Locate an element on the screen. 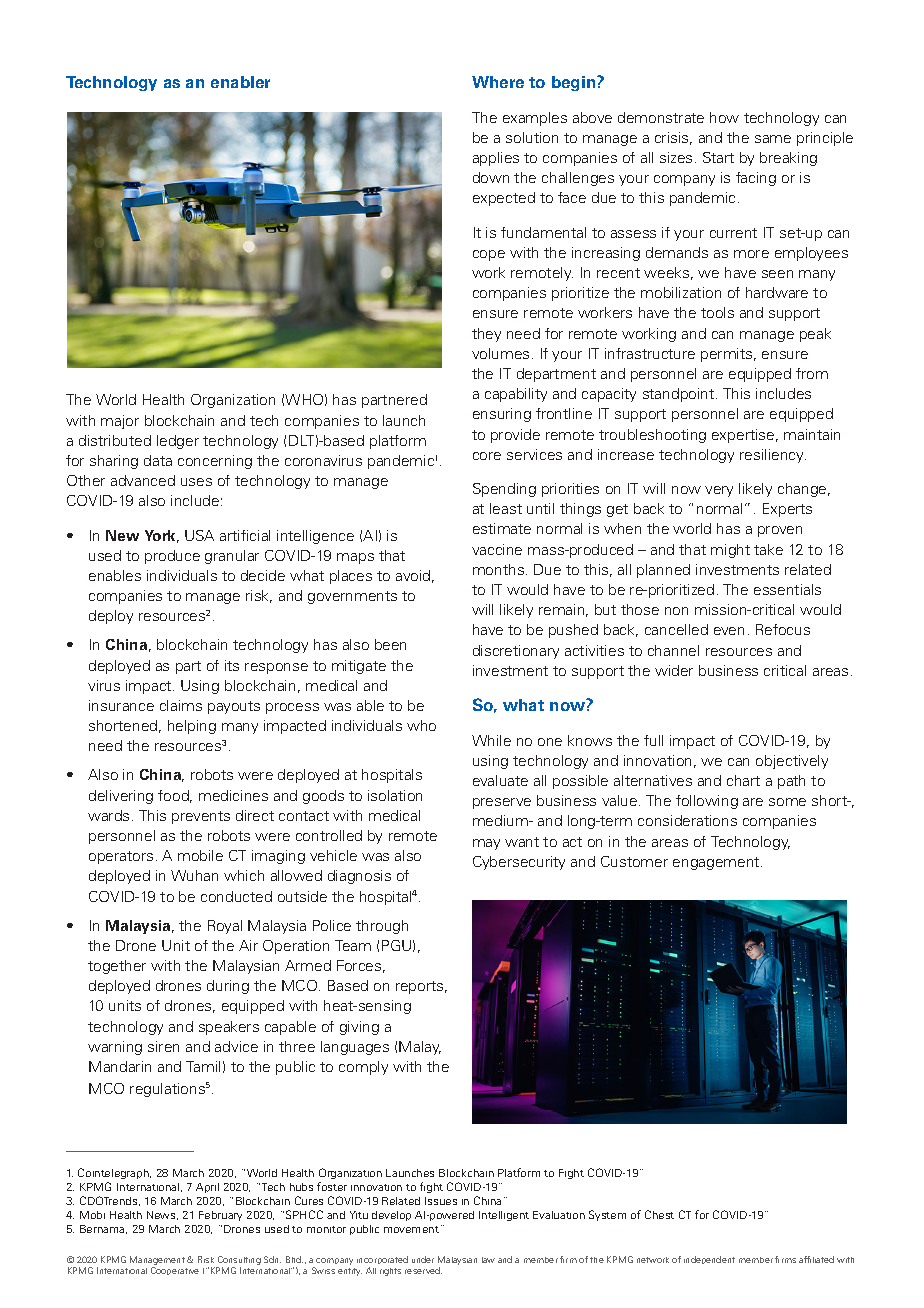 This screenshot has height=1308, width=924. engagement is located at coordinates (717, 863).
